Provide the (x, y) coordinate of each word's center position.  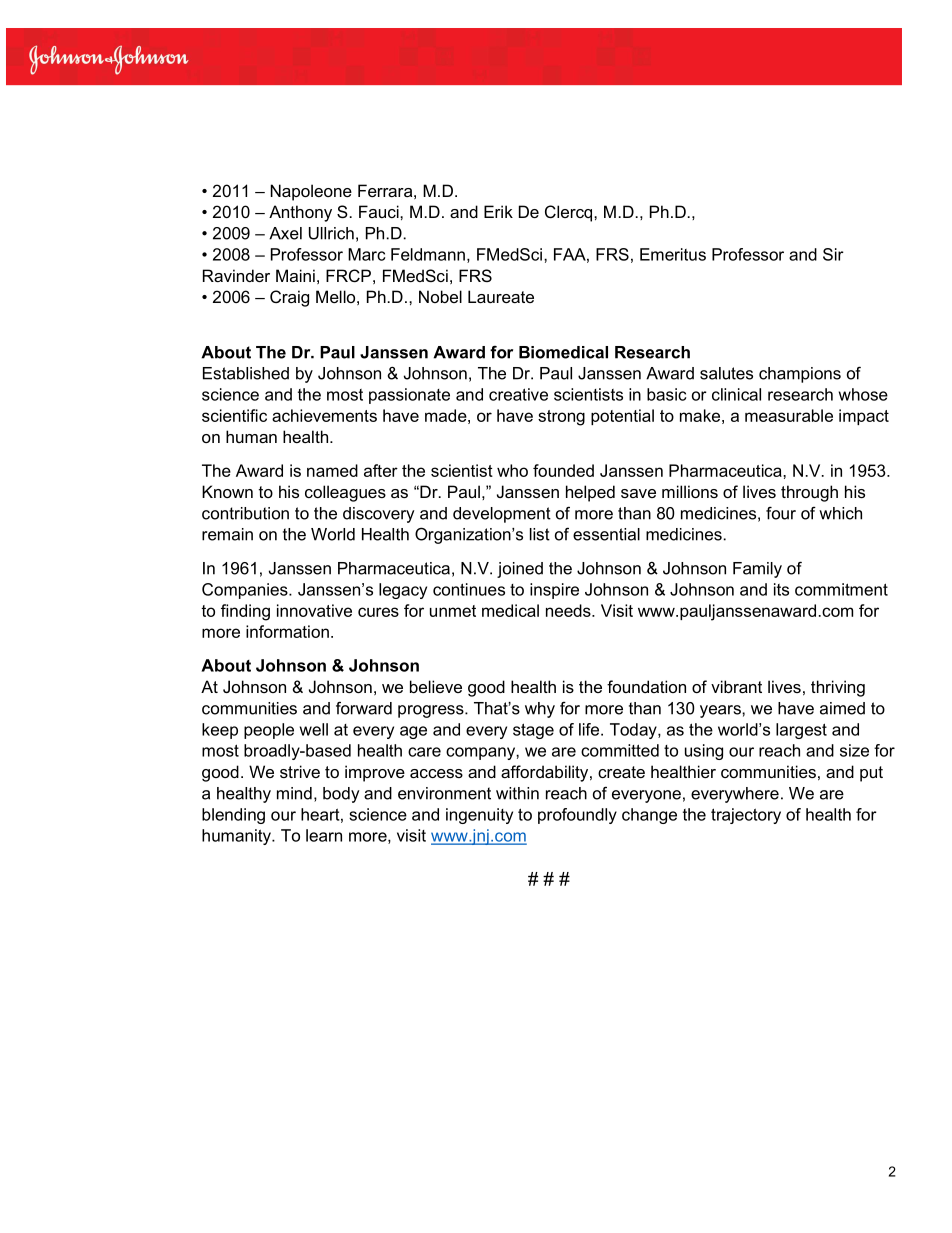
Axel (285, 233)
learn (324, 835)
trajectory (746, 816)
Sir (833, 254)
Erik (498, 211)
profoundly (577, 816)
